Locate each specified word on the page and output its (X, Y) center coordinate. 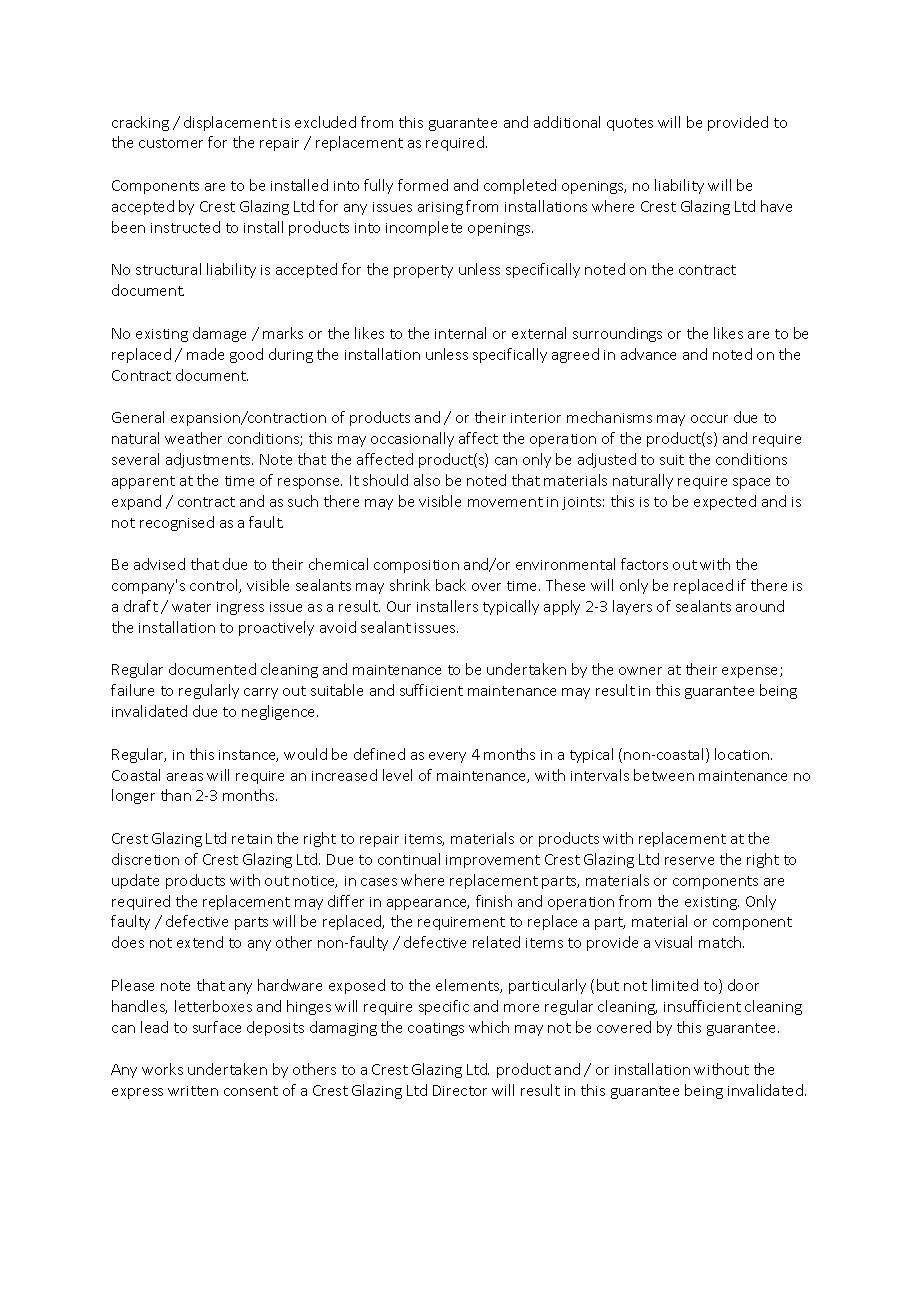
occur (709, 419)
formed (423, 185)
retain (252, 839)
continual (409, 859)
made (205, 354)
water (191, 607)
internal (460, 333)
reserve (689, 861)
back (451, 585)
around (760, 606)
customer (171, 143)
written (193, 1091)
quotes (630, 124)
